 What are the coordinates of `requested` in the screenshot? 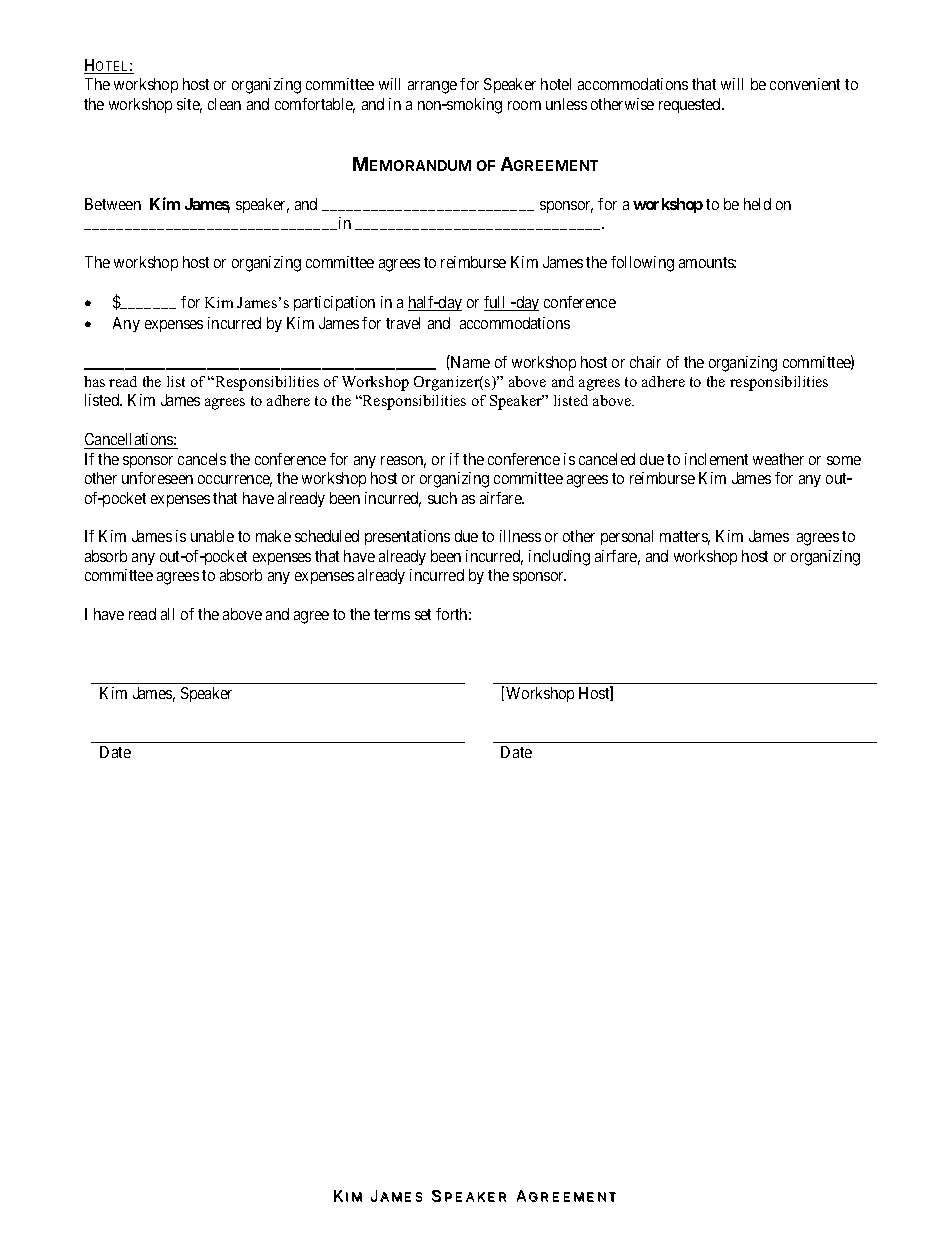 It's located at (691, 105).
